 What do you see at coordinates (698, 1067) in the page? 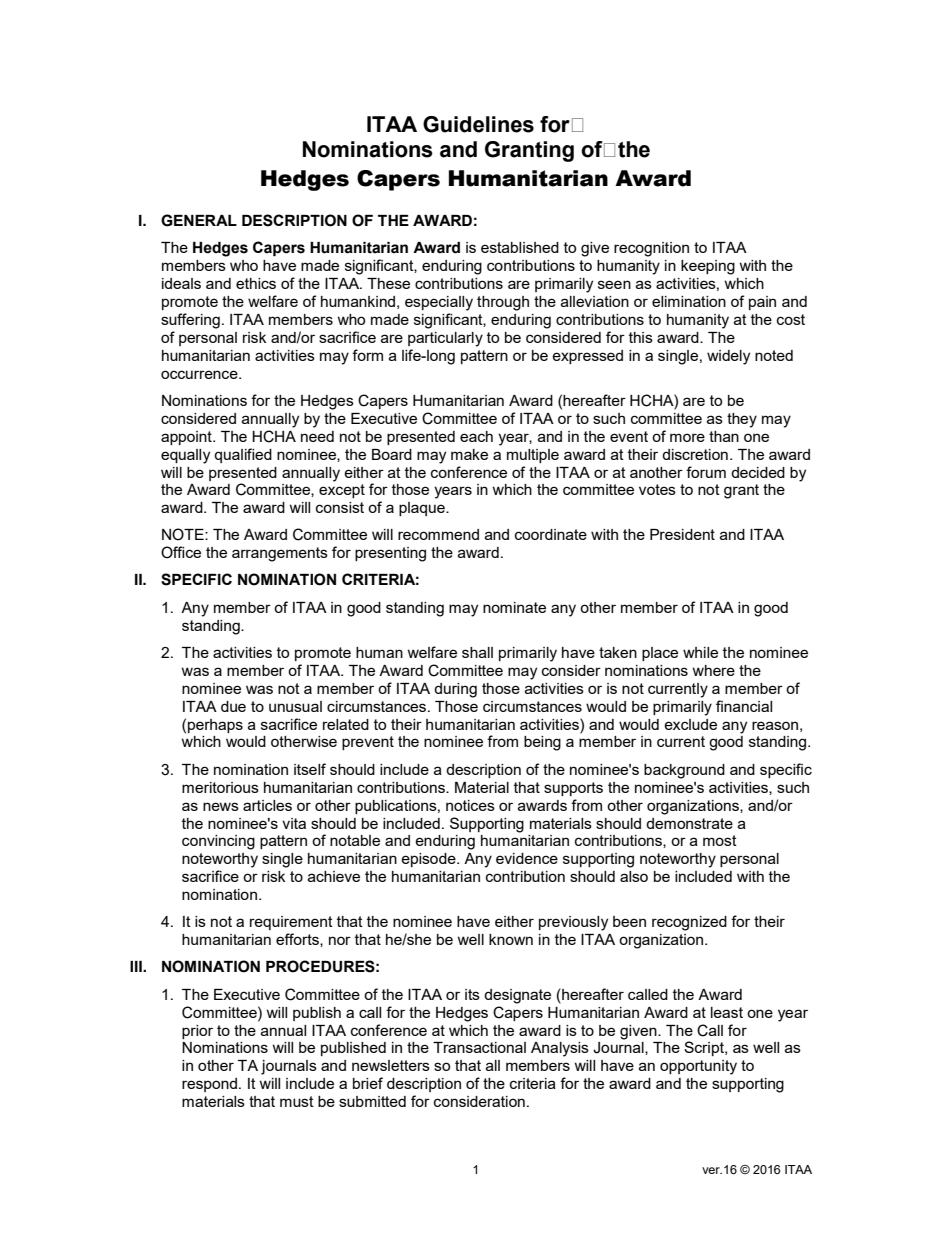
I see `opportunity` at bounding box center [698, 1067].
